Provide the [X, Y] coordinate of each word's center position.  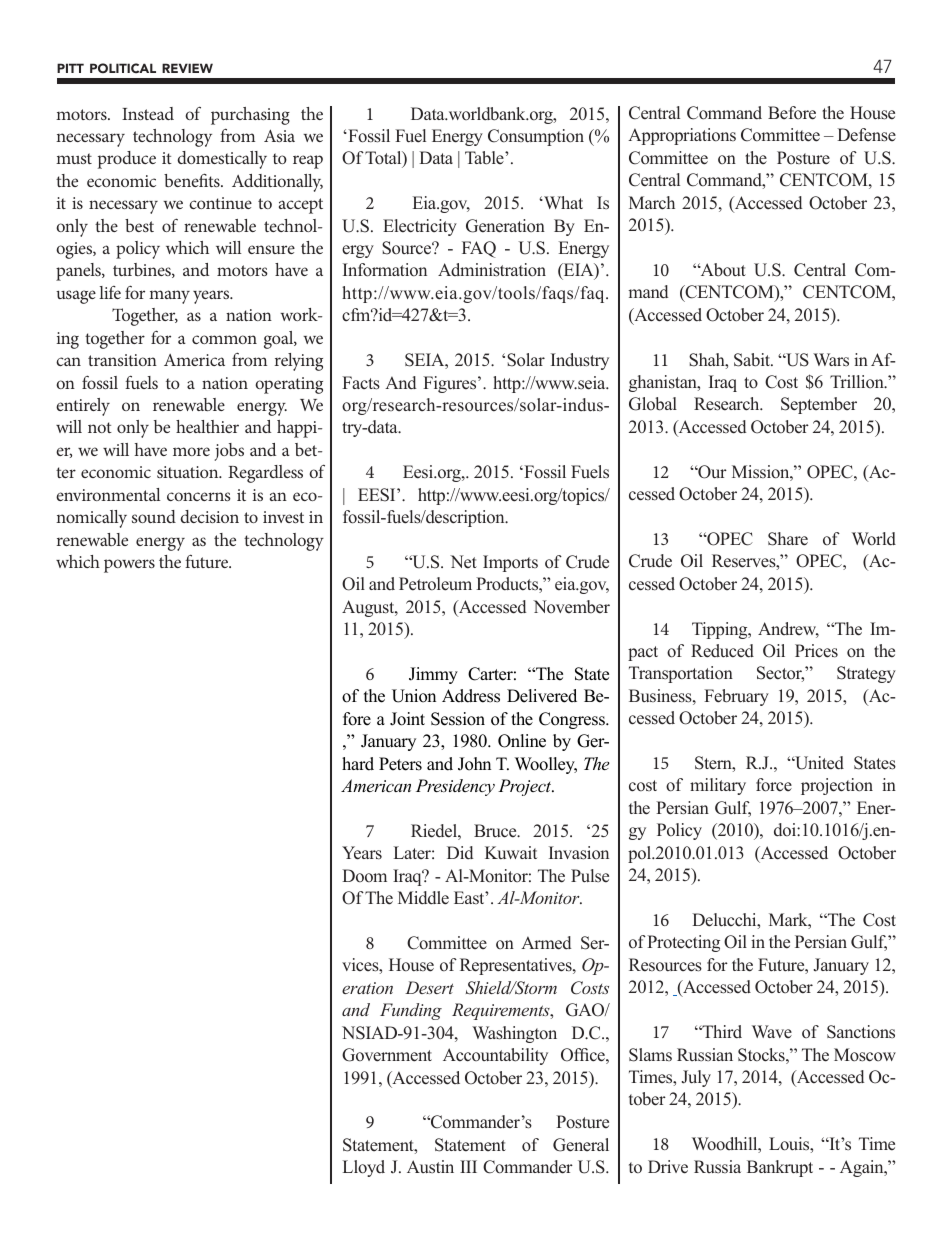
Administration [492, 270]
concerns [199, 496]
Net [463, 562]
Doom [364, 876]
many [169, 297]
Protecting [683, 943]
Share [788, 539]
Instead [148, 113]
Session [458, 719]
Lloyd [364, 1168]
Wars [831, 360]
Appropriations [682, 136]
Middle [423, 898]
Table [485, 158]
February [736, 697]
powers [129, 566]
